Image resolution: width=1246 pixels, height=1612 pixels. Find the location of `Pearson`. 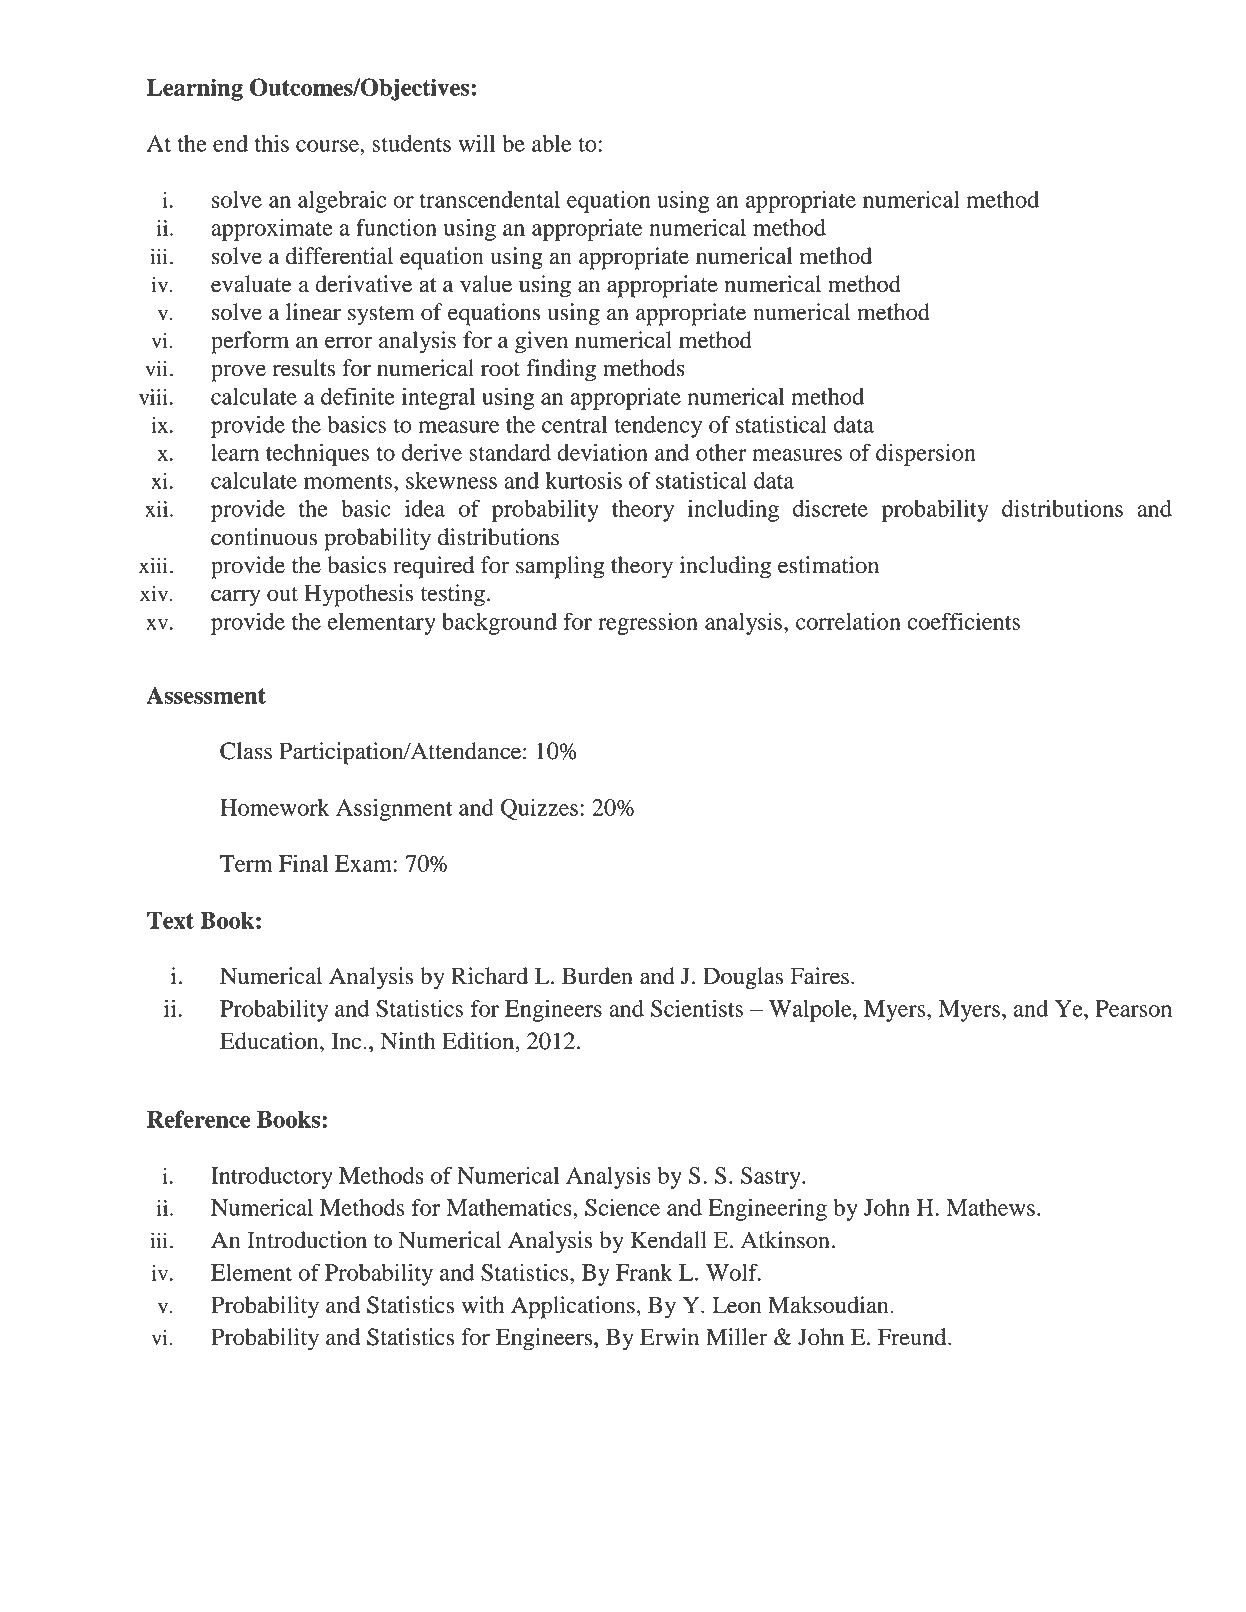

Pearson is located at coordinates (1133, 1008).
